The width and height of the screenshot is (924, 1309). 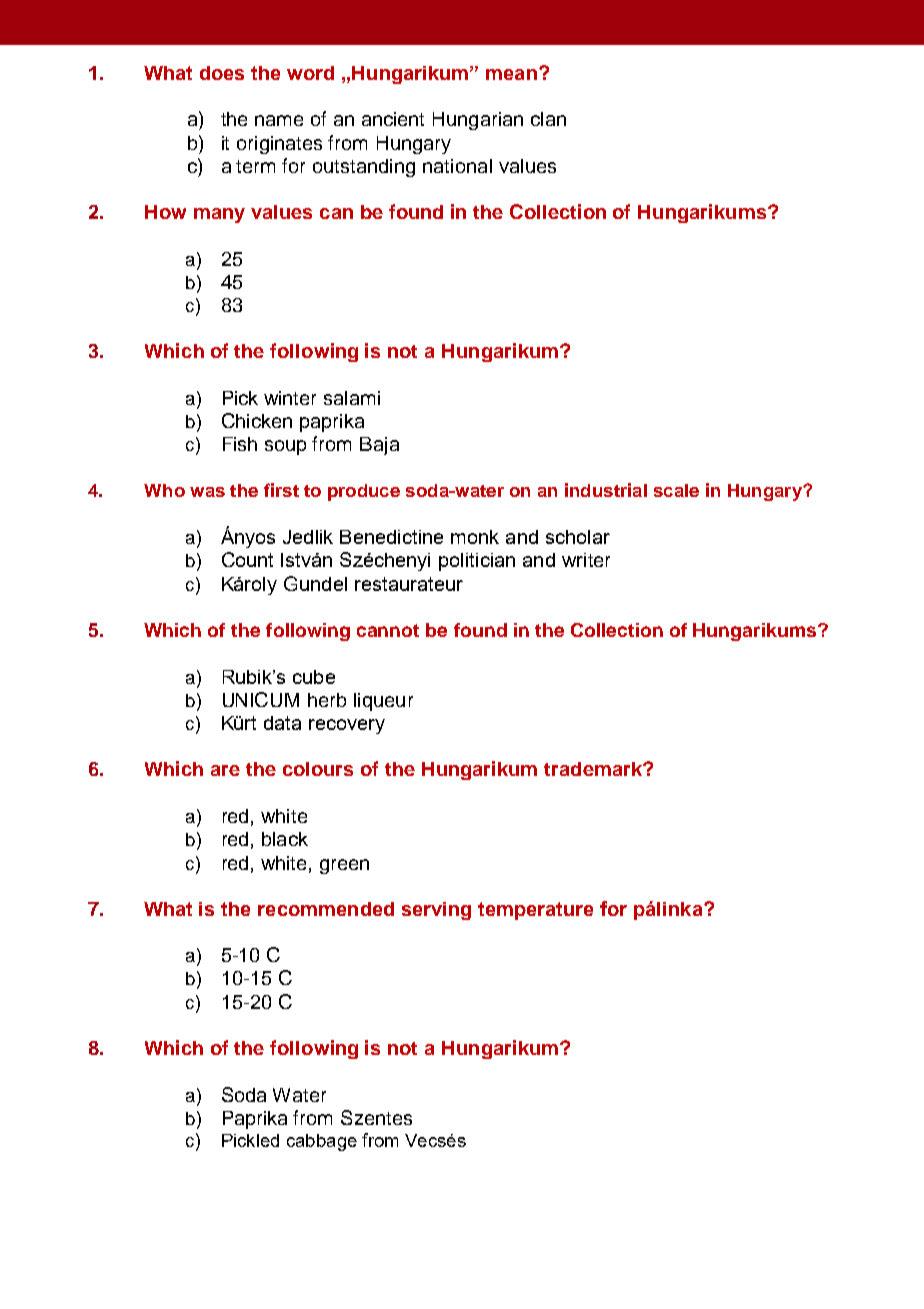 I want to click on temperature, so click(x=535, y=911).
